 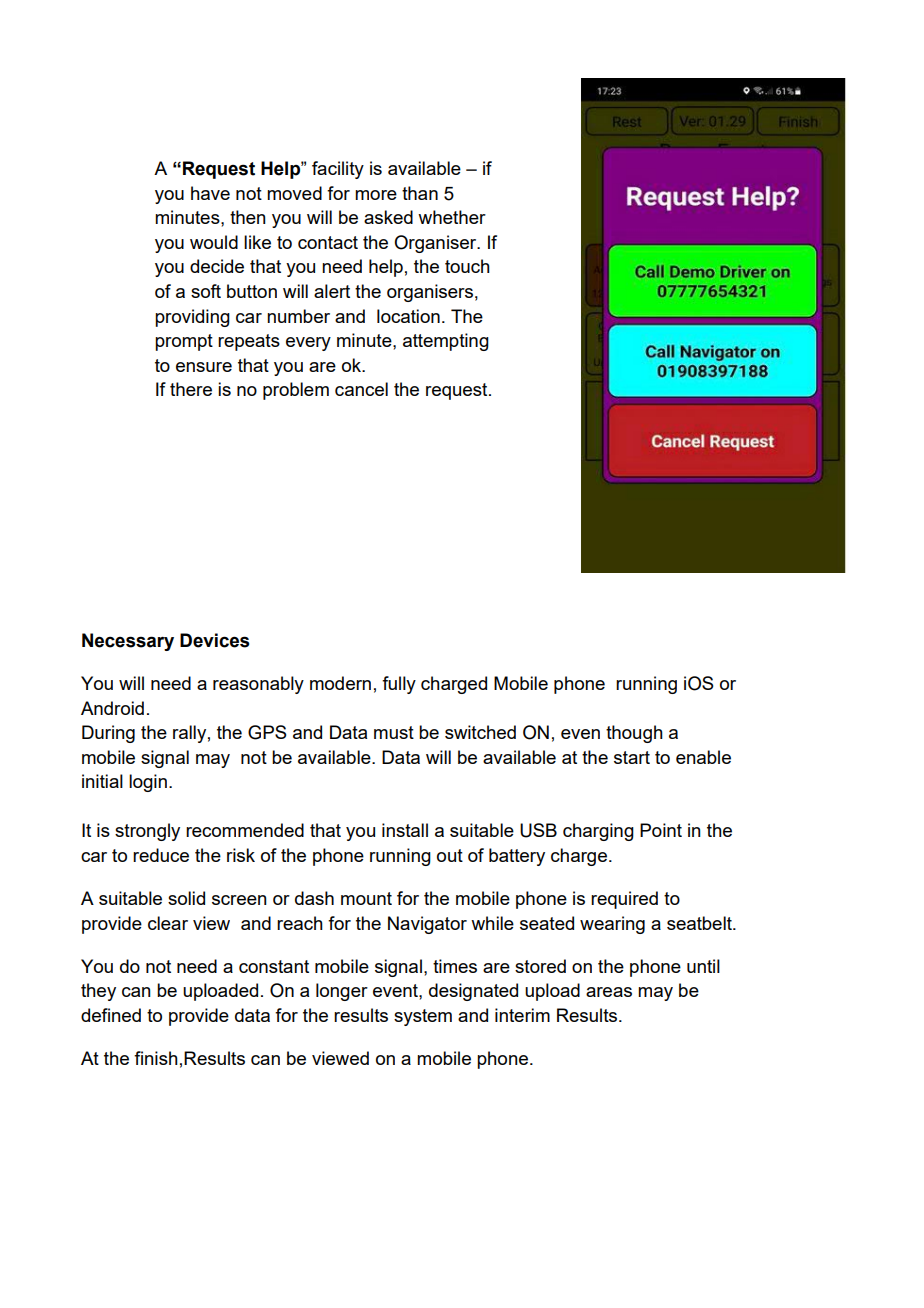 I want to click on cancel, so click(x=361, y=389).
